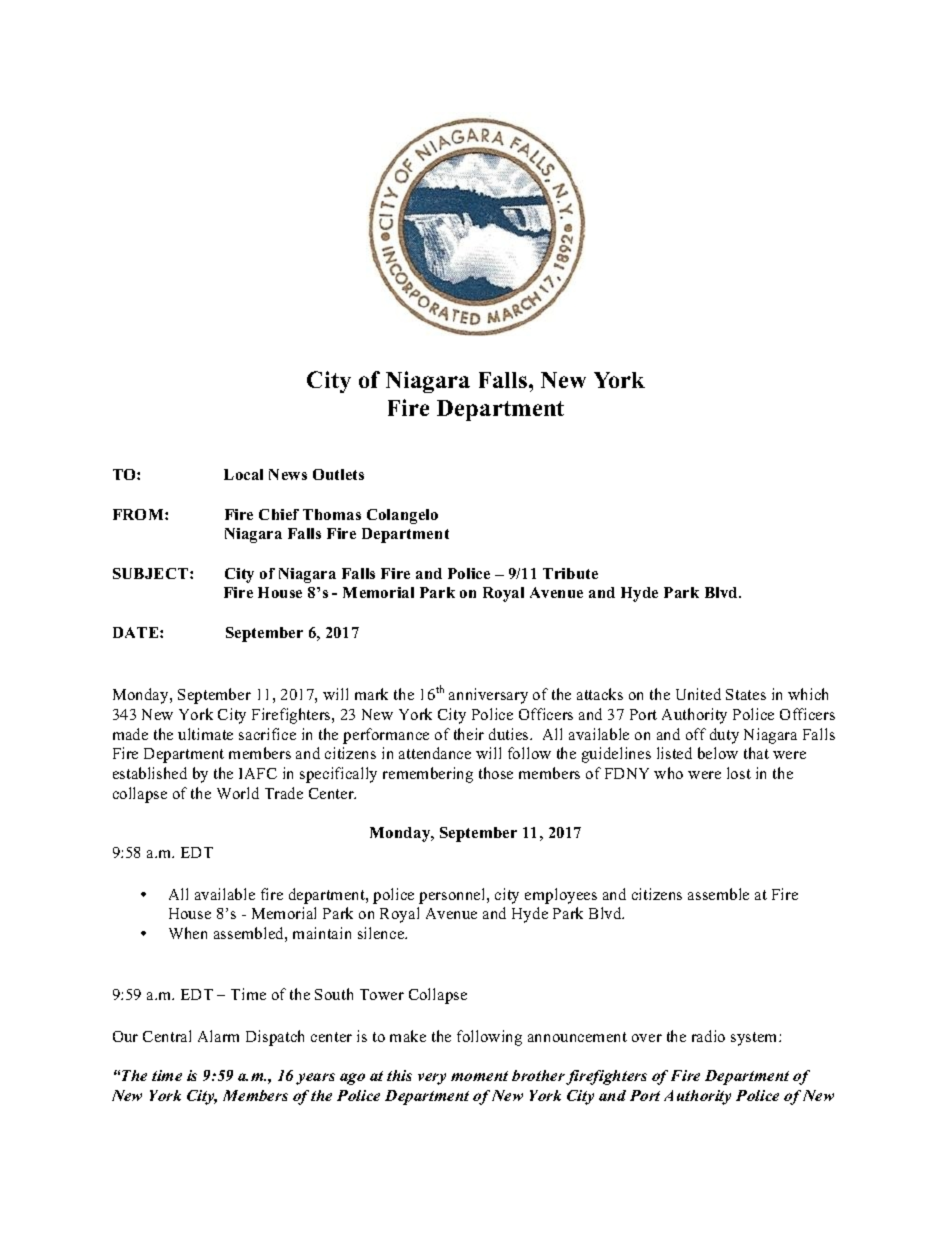 The width and height of the screenshot is (952, 1233). I want to click on employees, so click(561, 896).
